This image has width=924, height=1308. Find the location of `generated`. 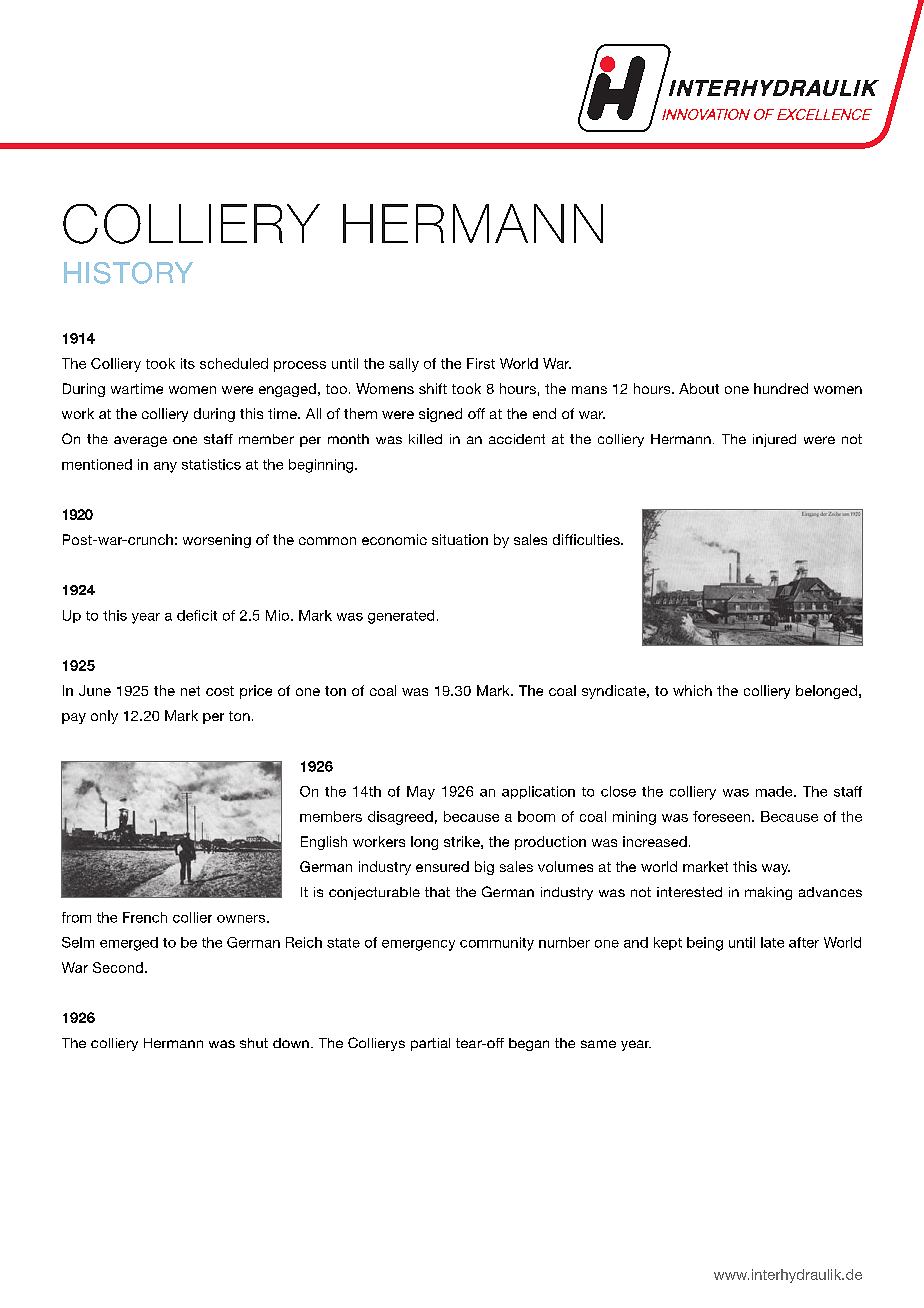

generated is located at coordinates (401, 617).
